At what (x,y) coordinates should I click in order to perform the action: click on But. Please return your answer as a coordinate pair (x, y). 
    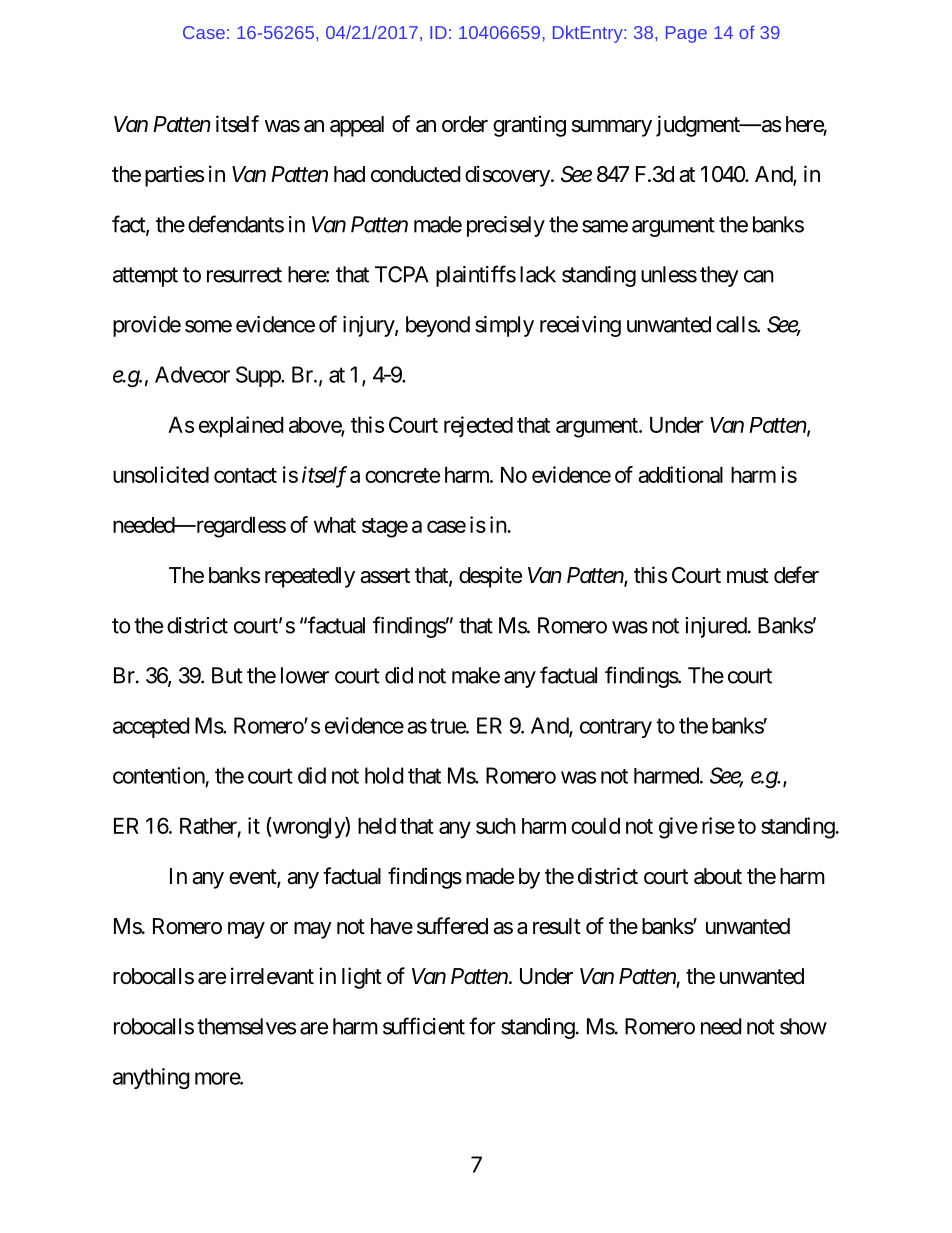
    Looking at the image, I should click on (227, 675).
